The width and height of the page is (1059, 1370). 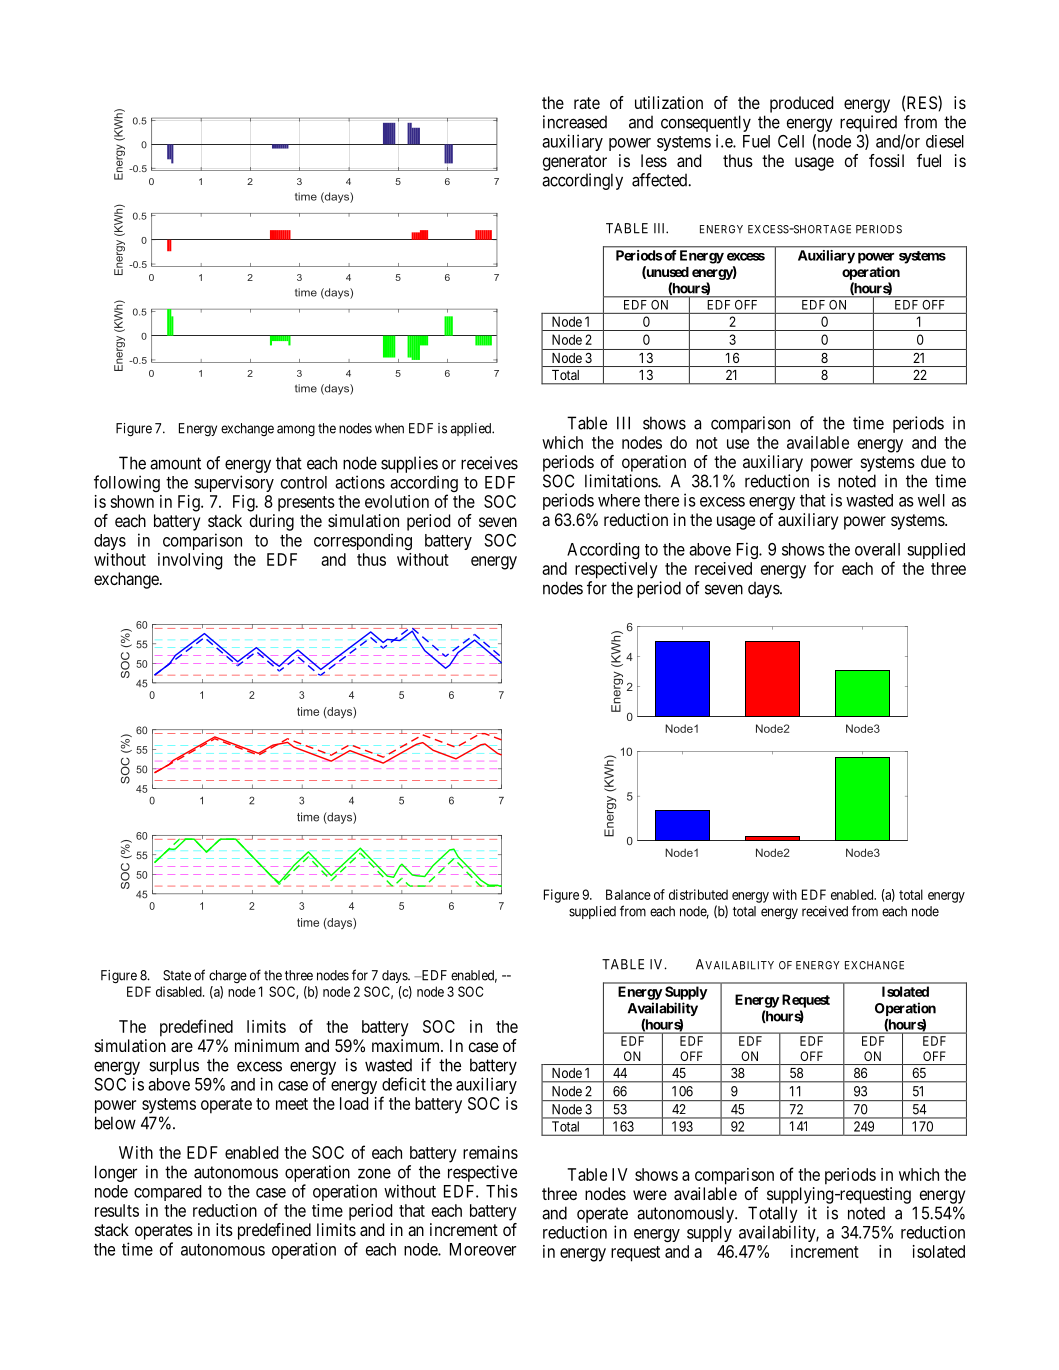 I want to click on distributed, so click(x=698, y=894).
